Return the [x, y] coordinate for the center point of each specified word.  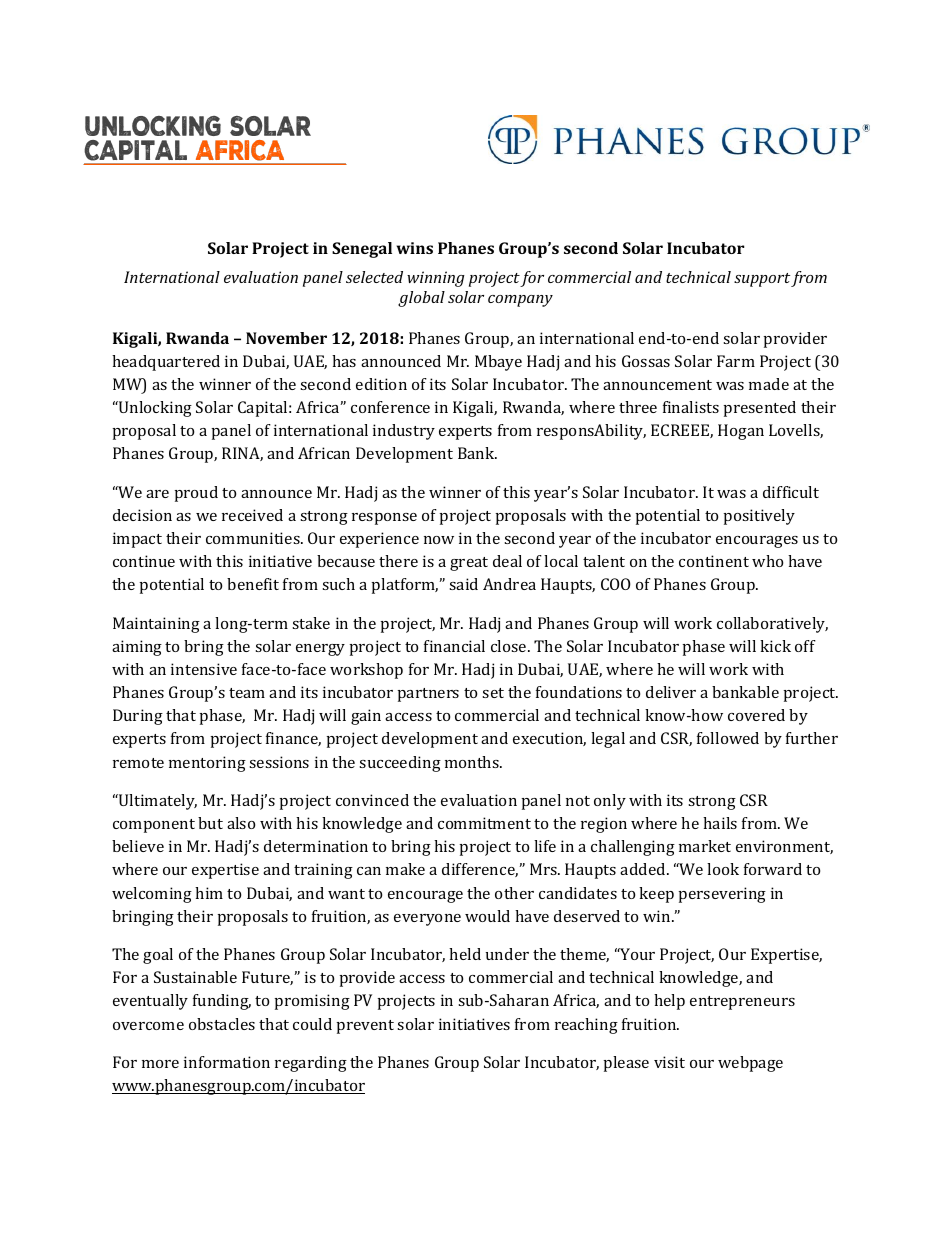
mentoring [207, 764]
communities [254, 538]
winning [436, 279]
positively [759, 517]
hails [720, 823]
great [469, 564]
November [286, 338]
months [473, 762]
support [762, 280]
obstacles [222, 1024]
